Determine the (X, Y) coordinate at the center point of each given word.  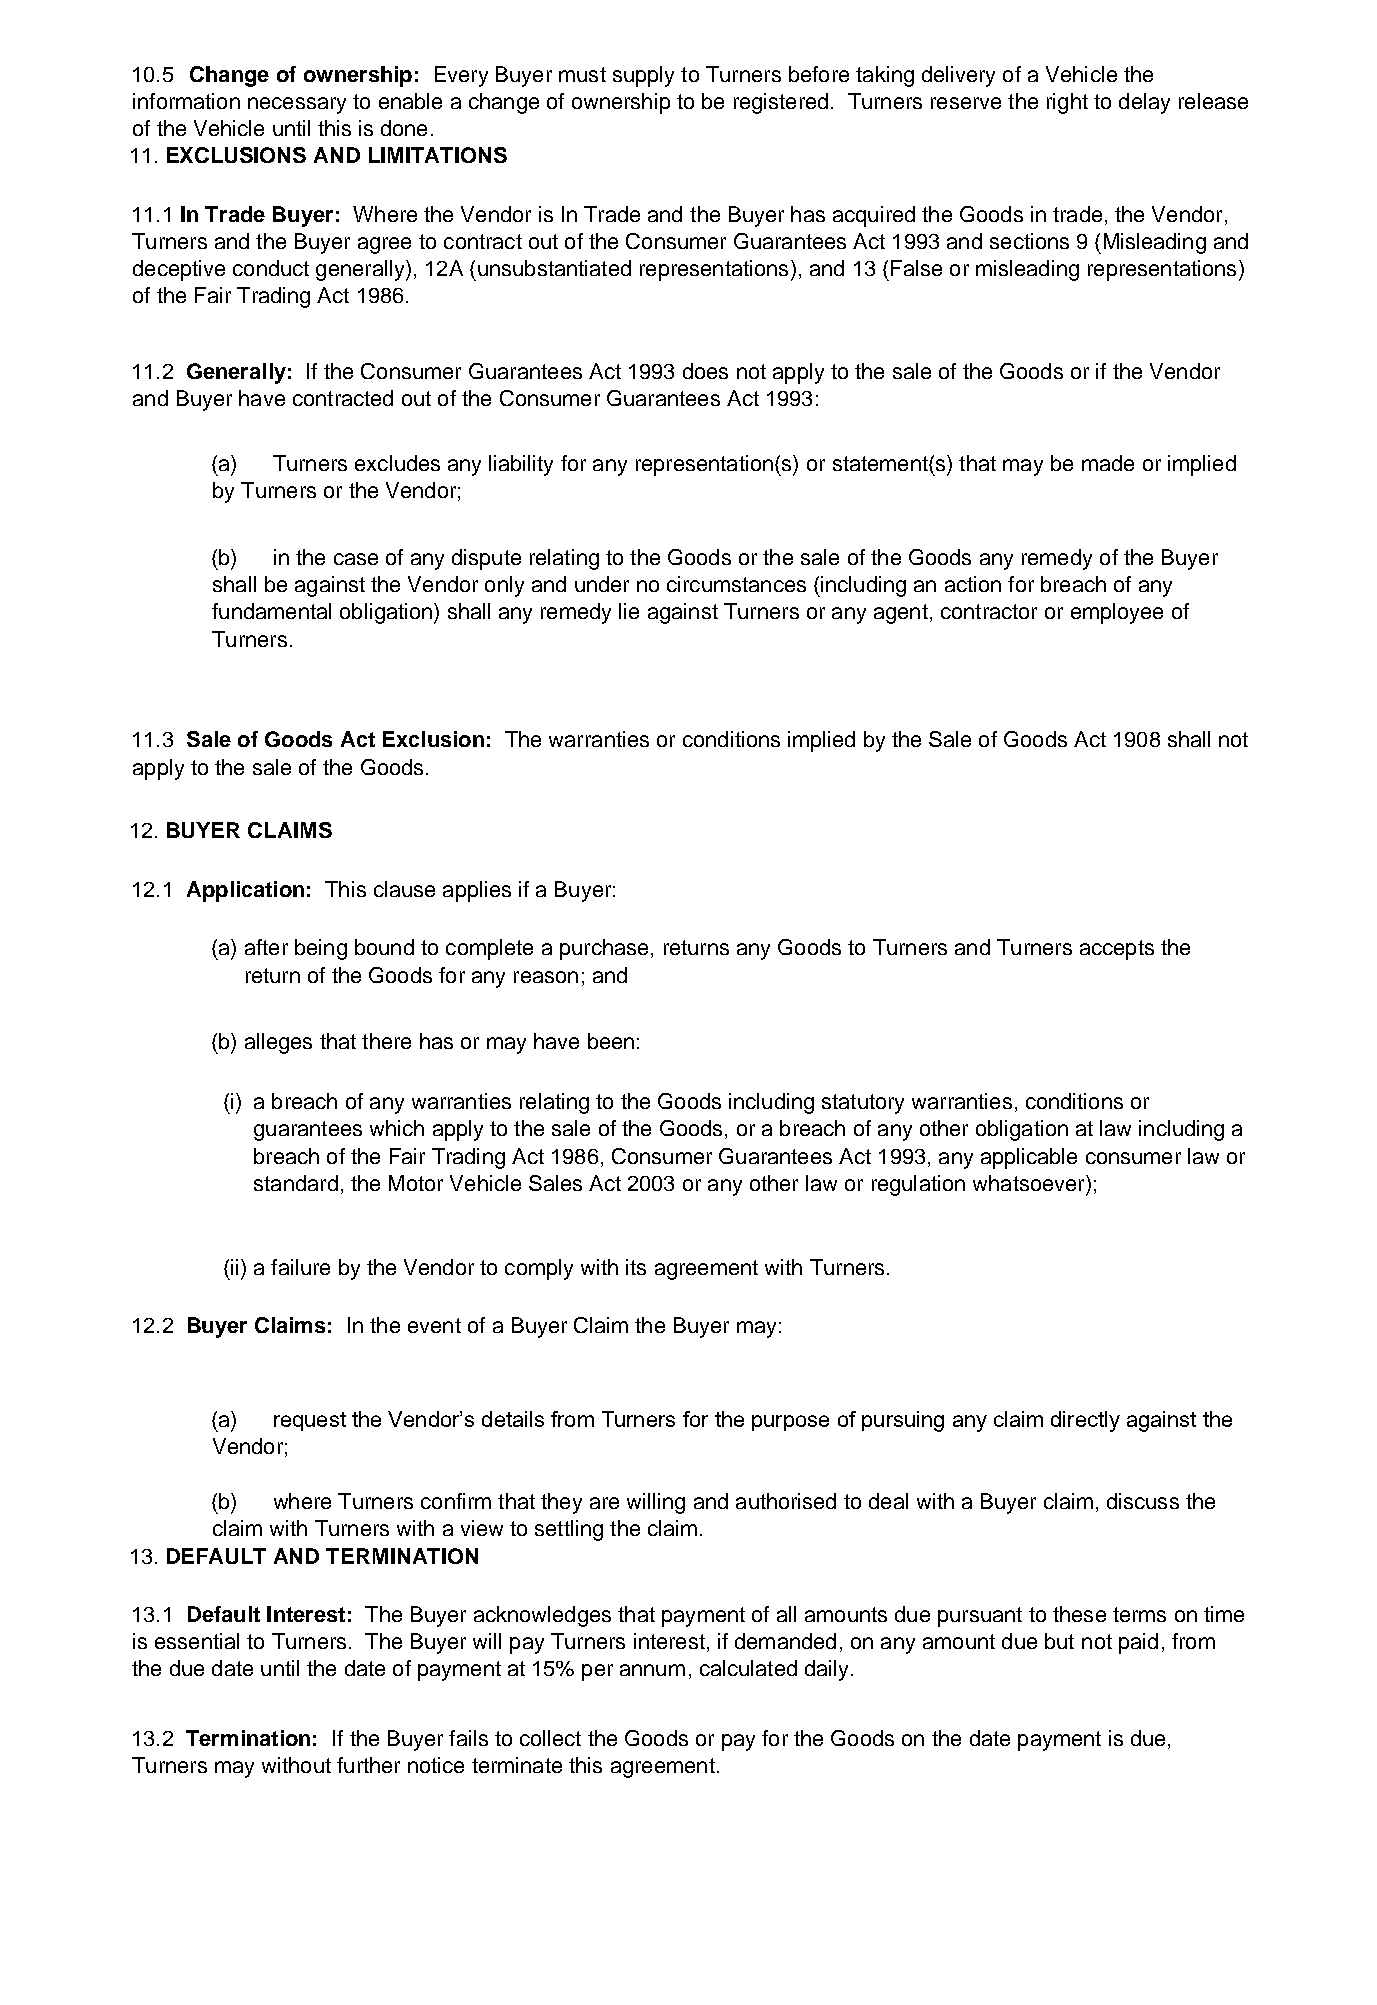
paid (1138, 1643)
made (1108, 463)
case (356, 559)
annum (652, 1670)
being (321, 949)
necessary (297, 105)
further (368, 1765)
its (636, 1267)
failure (300, 1267)
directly (1085, 1421)
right (1067, 103)
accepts (1117, 950)
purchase (604, 949)
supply (643, 76)
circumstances (736, 584)
